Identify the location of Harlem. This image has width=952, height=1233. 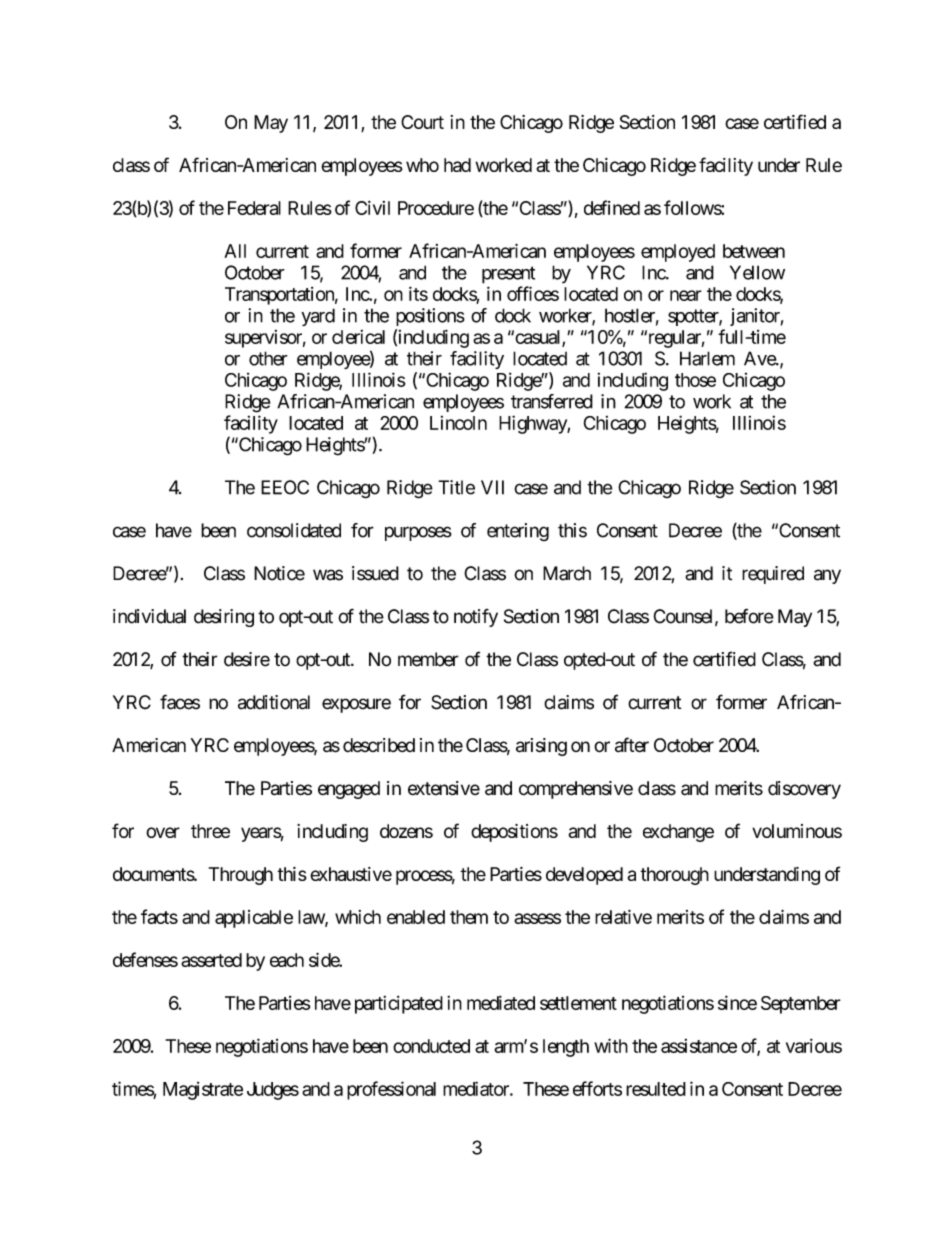
(707, 358).
